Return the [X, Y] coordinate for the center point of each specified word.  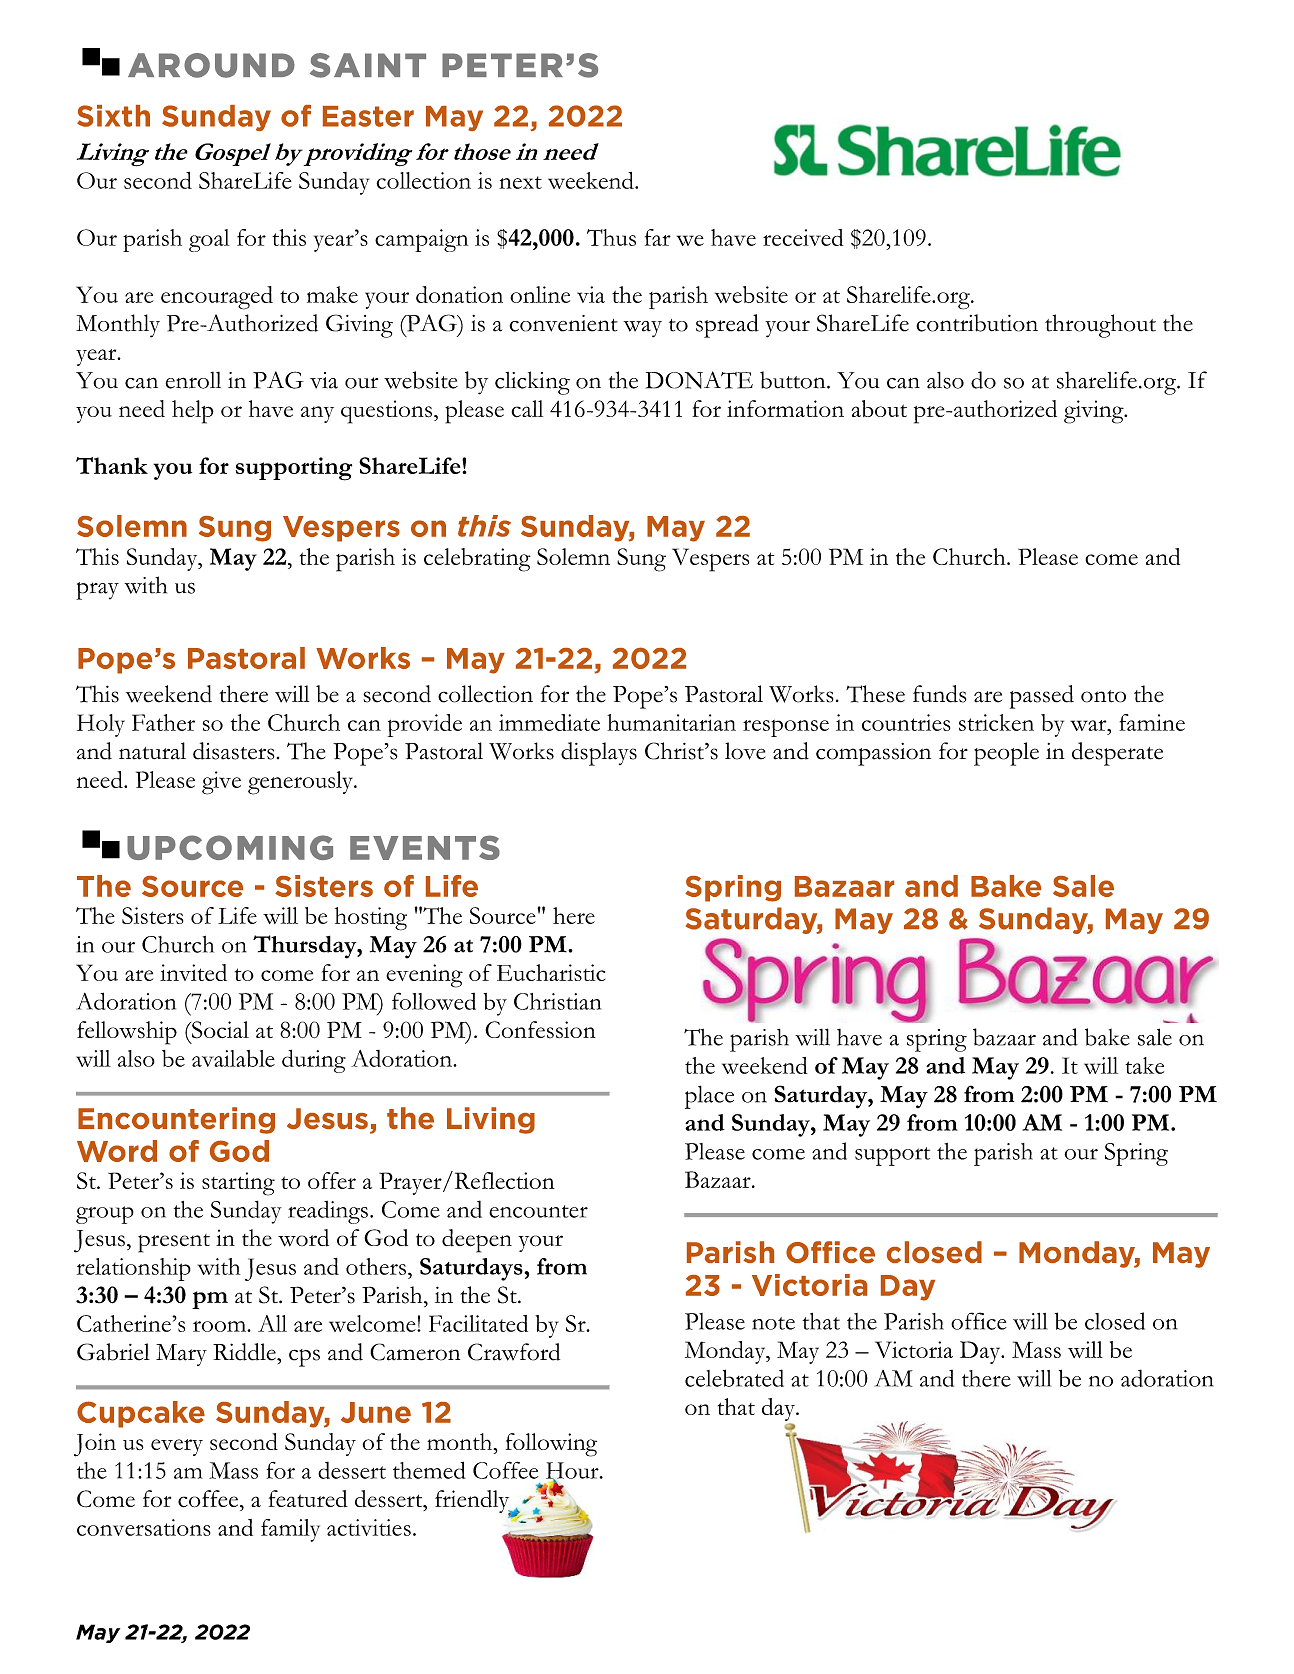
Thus [611, 237]
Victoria [914, 1349]
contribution [977, 323]
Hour [573, 1471]
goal [209, 240]
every [177, 1447]
